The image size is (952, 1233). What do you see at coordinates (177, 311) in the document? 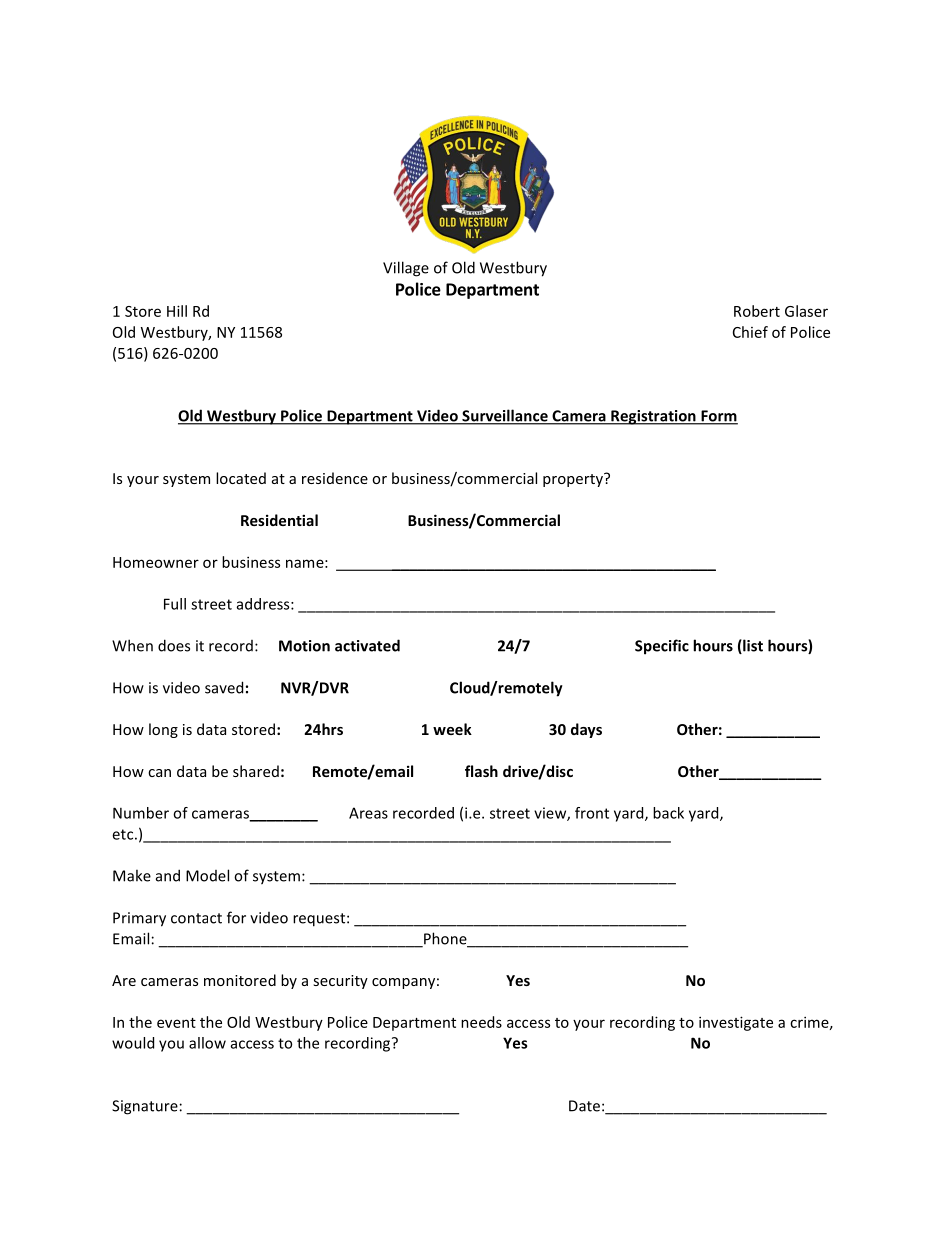
I see `Hill` at bounding box center [177, 311].
